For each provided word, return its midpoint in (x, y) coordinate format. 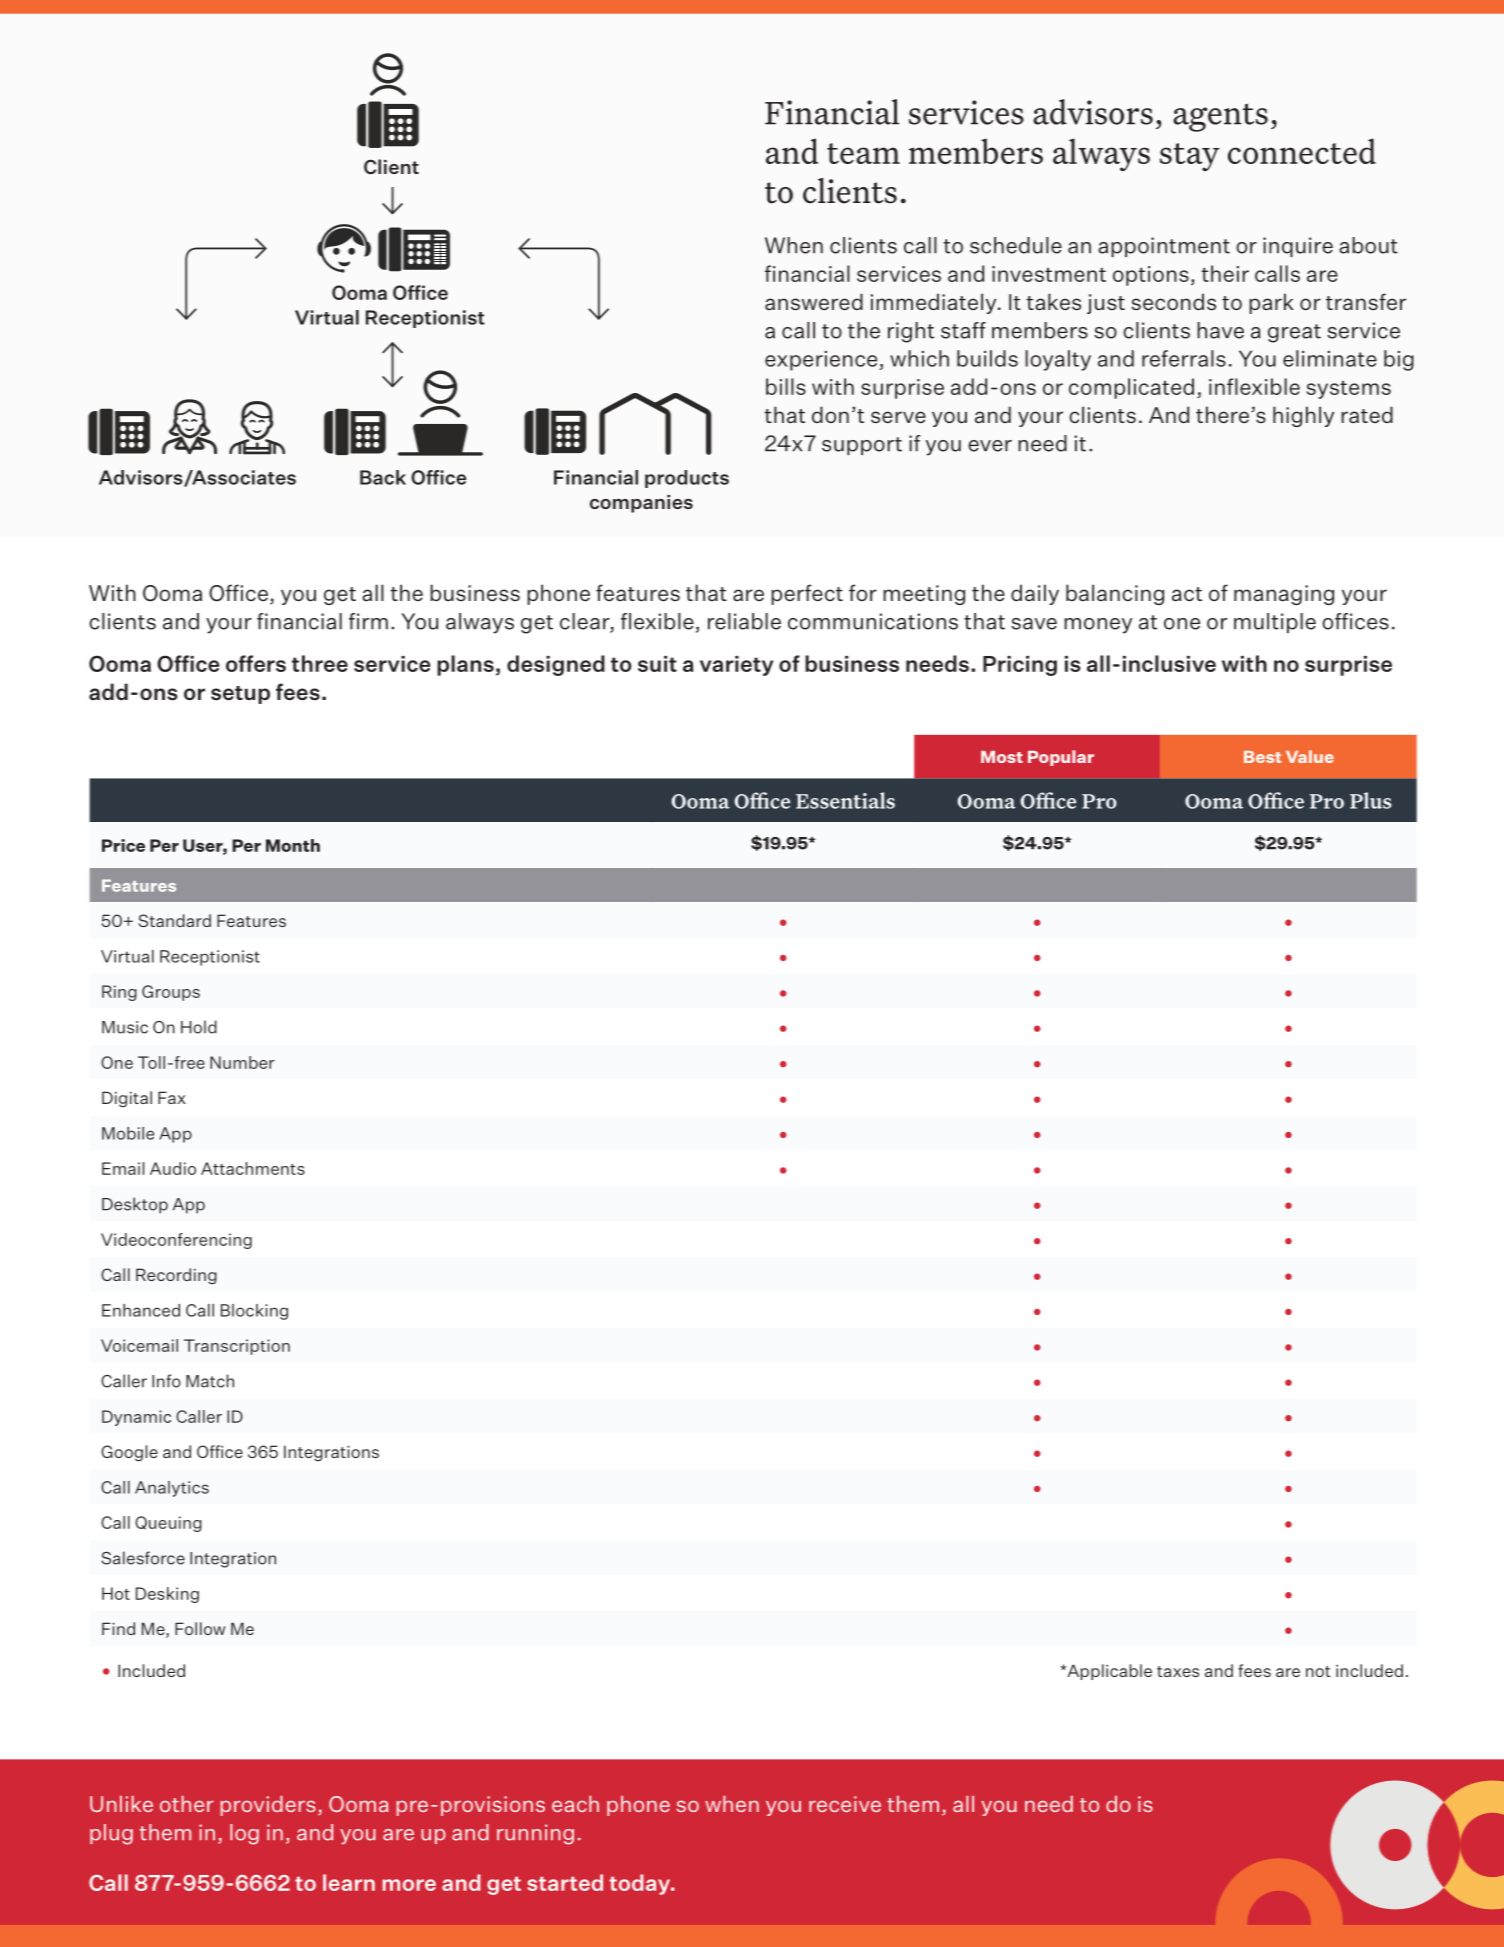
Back (383, 477)
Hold (199, 1027)
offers (256, 663)
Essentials (845, 800)
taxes (1178, 1671)
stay (1189, 157)
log (244, 1834)
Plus (1371, 800)
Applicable (1108, 1672)
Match (210, 1381)
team (863, 153)
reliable (744, 621)
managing (1284, 595)
